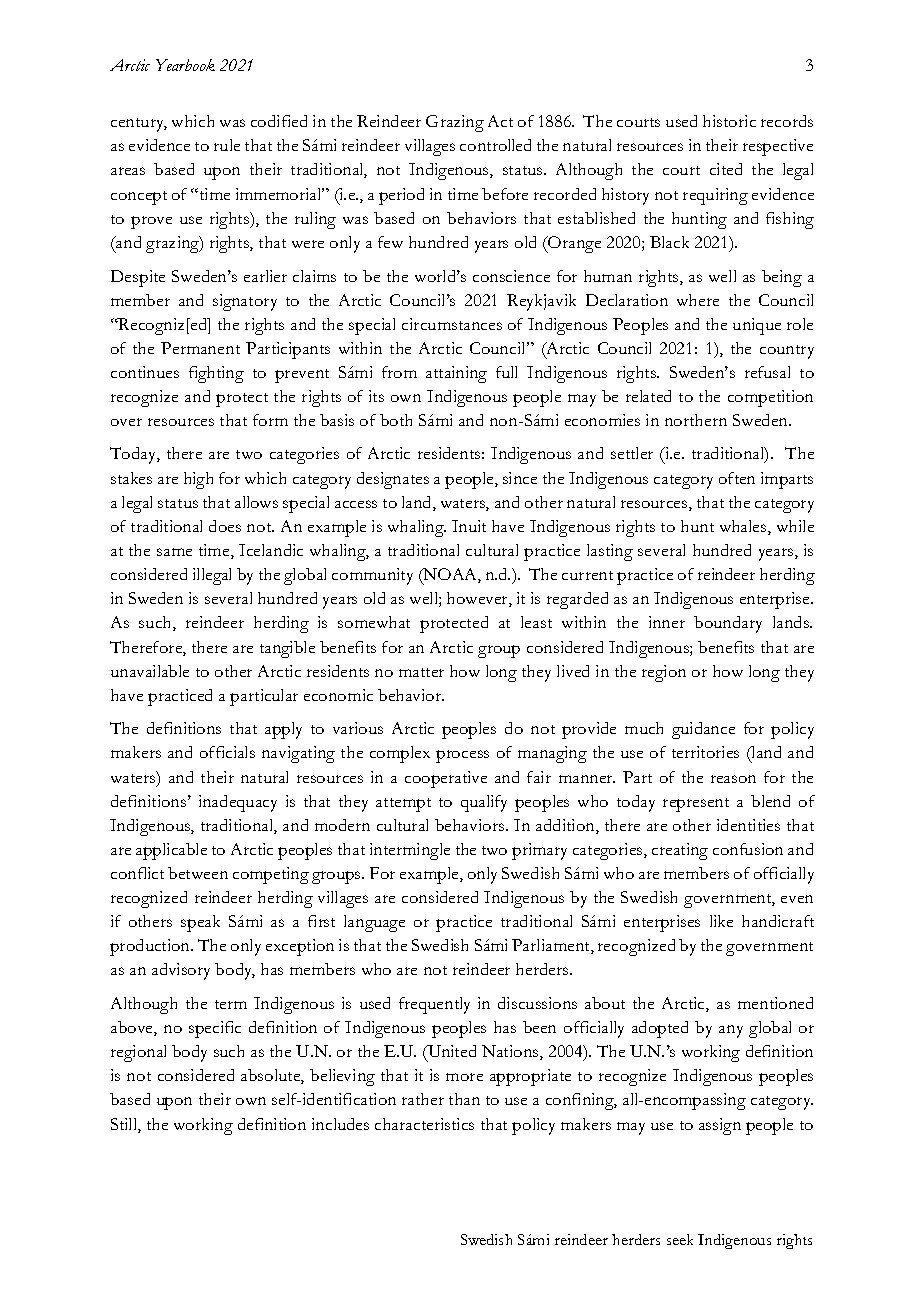 The image size is (924, 1308). I want to click on controlled, so click(495, 145).
